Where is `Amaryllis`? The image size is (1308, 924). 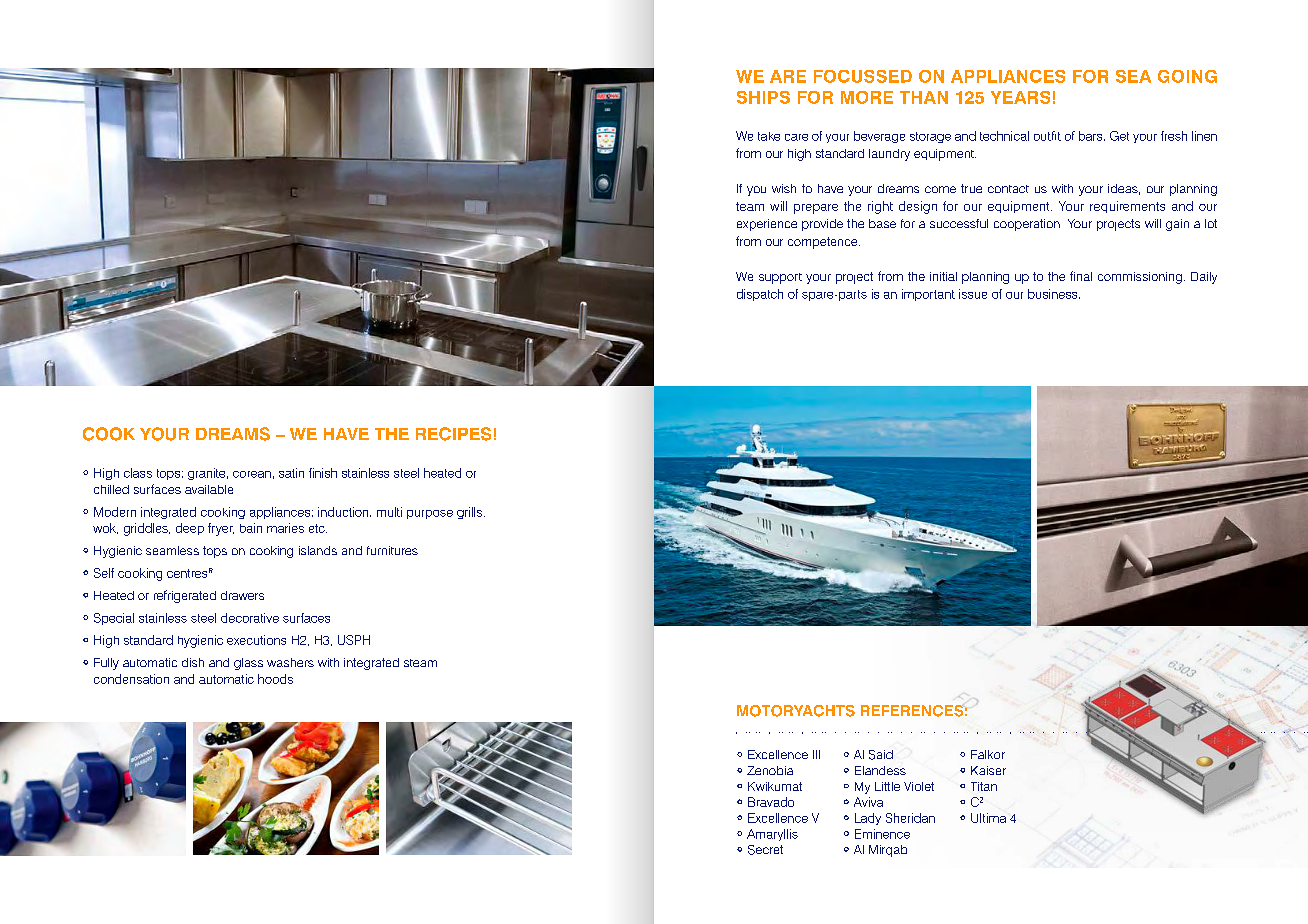
Amaryllis is located at coordinates (772, 835).
